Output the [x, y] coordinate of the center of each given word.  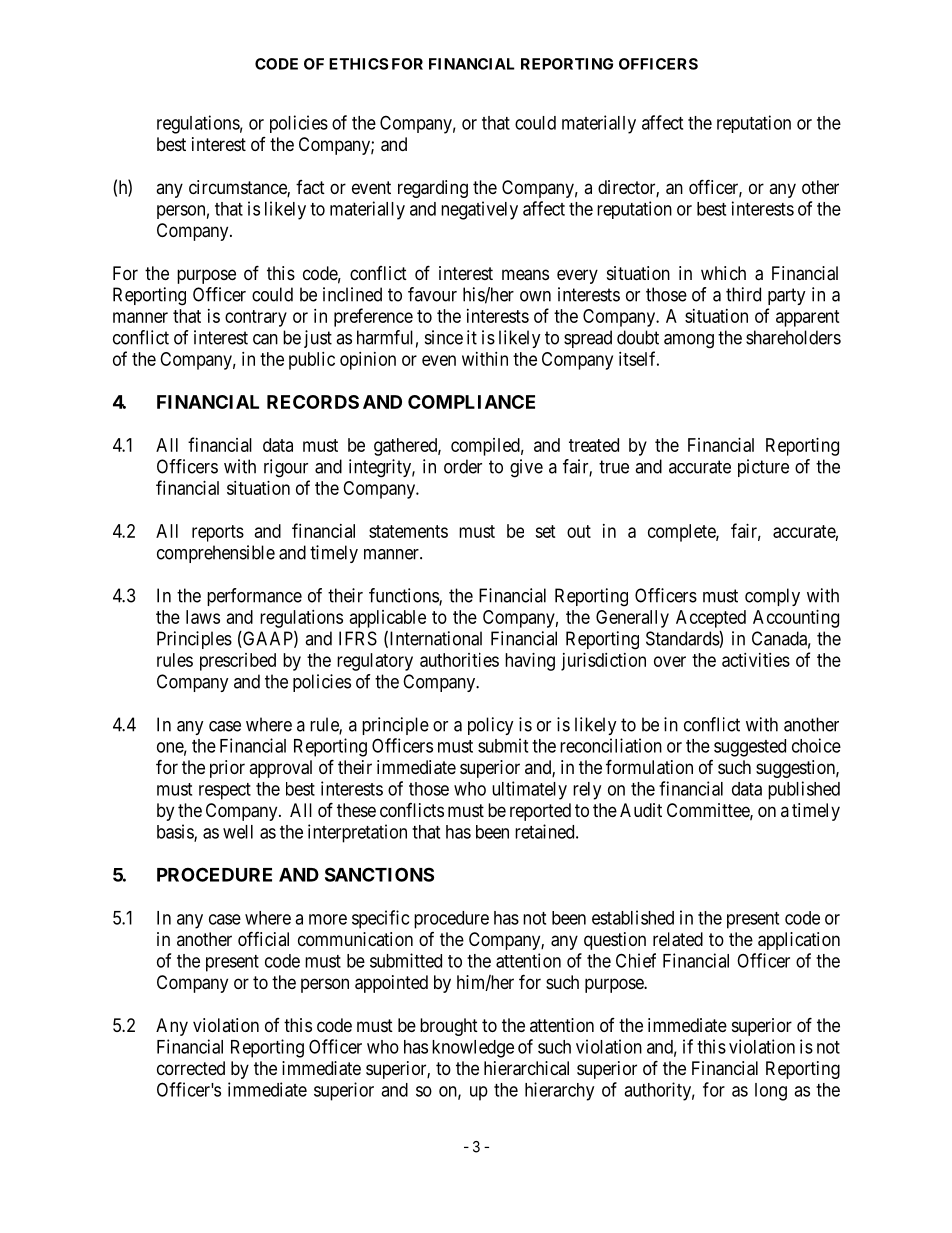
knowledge [473, 1049]
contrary [256, 318]
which [723, 273]
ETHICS [358, 64]
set [545, 531]
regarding [433, 189]
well [238, 832]
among [689, 341]
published [804, 790]
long [771, 1092]
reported [540, 812]
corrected [191, 1068]
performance [254, 597]
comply [772, 597]
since [444, 337]
